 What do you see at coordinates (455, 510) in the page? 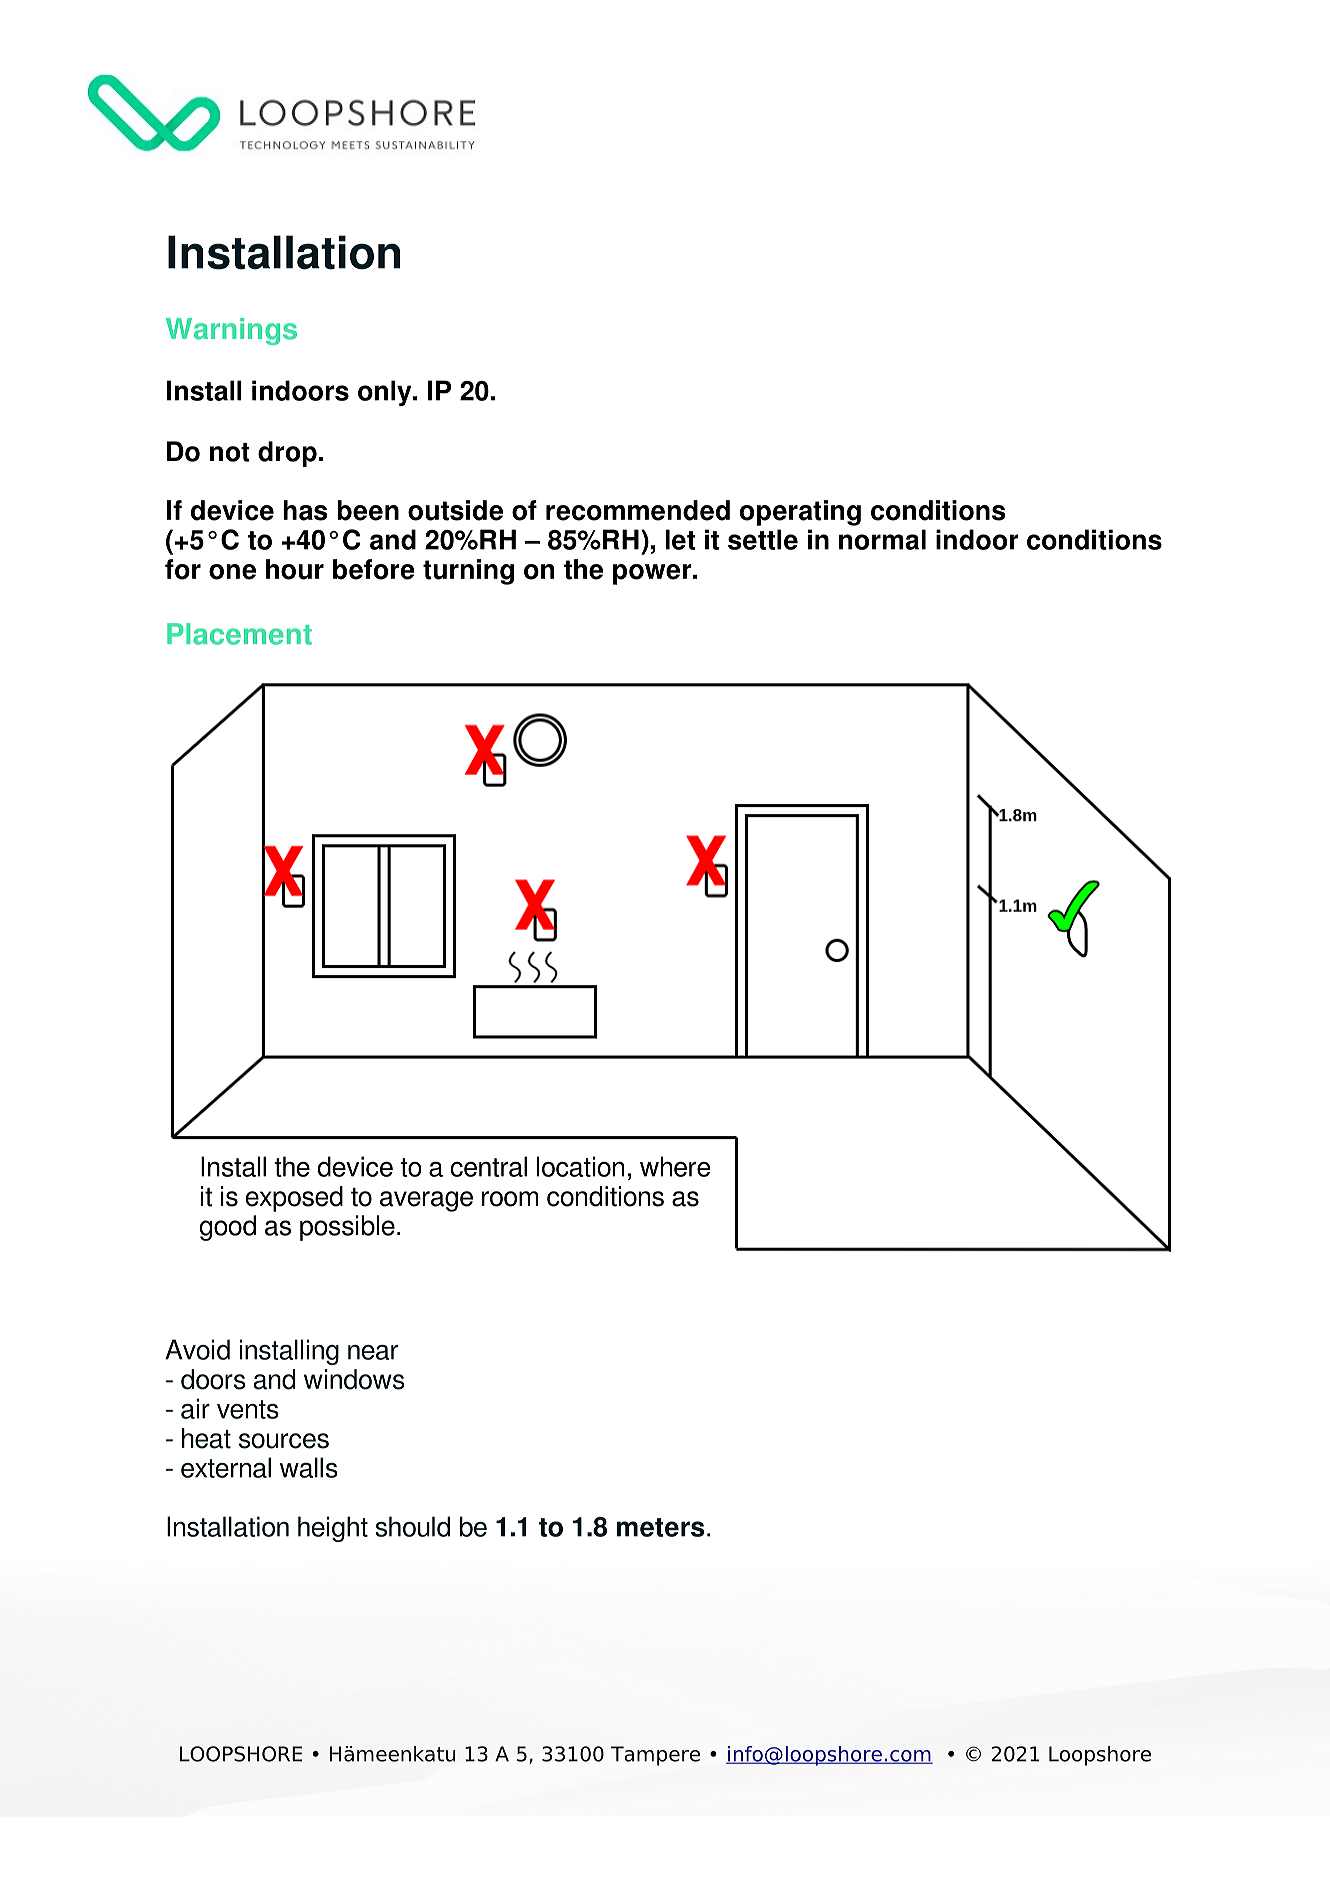
I see `outside` at bounding box center [455, 510].
